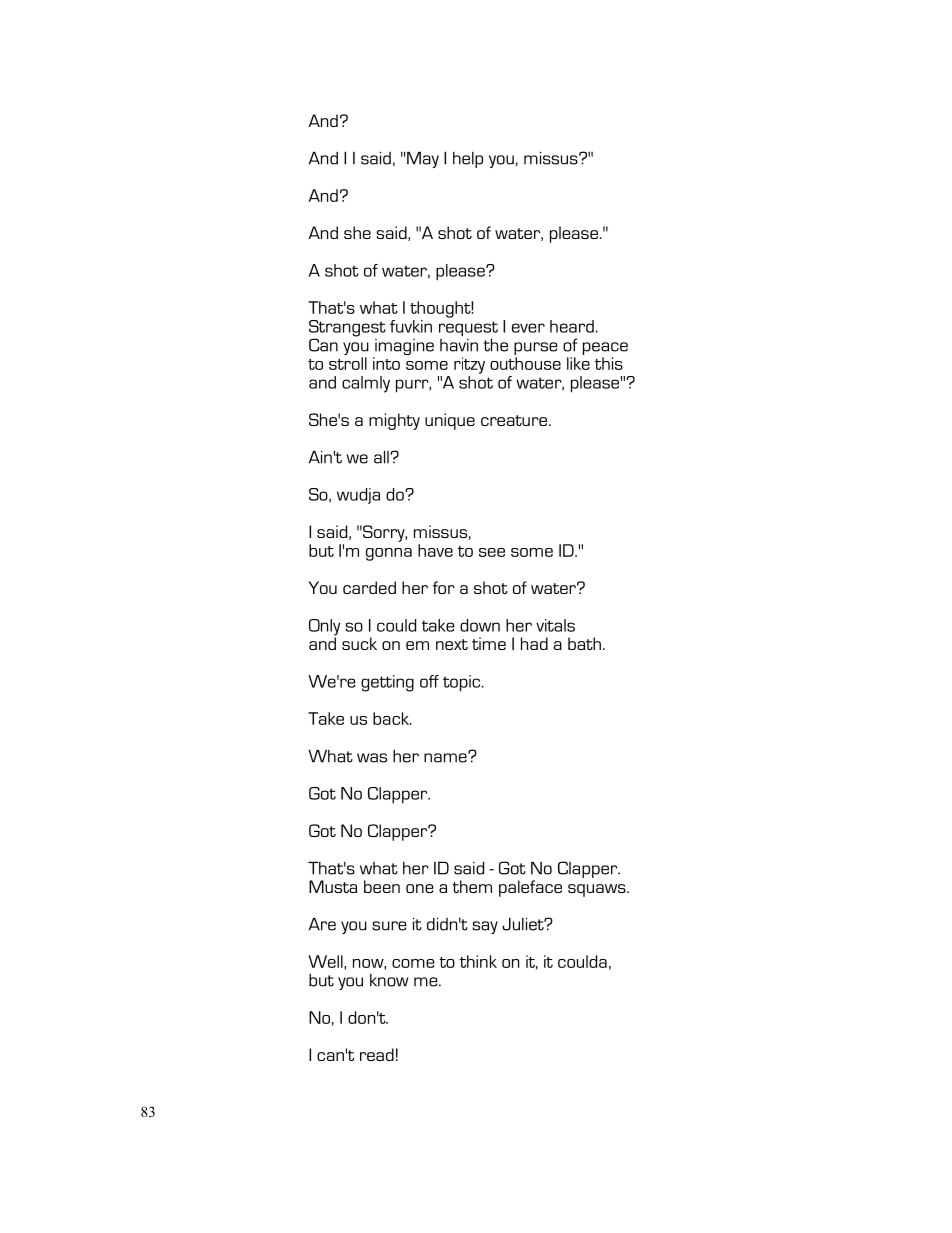 The image size is (952, 1233). I want to click on them, so click(472, 886).
